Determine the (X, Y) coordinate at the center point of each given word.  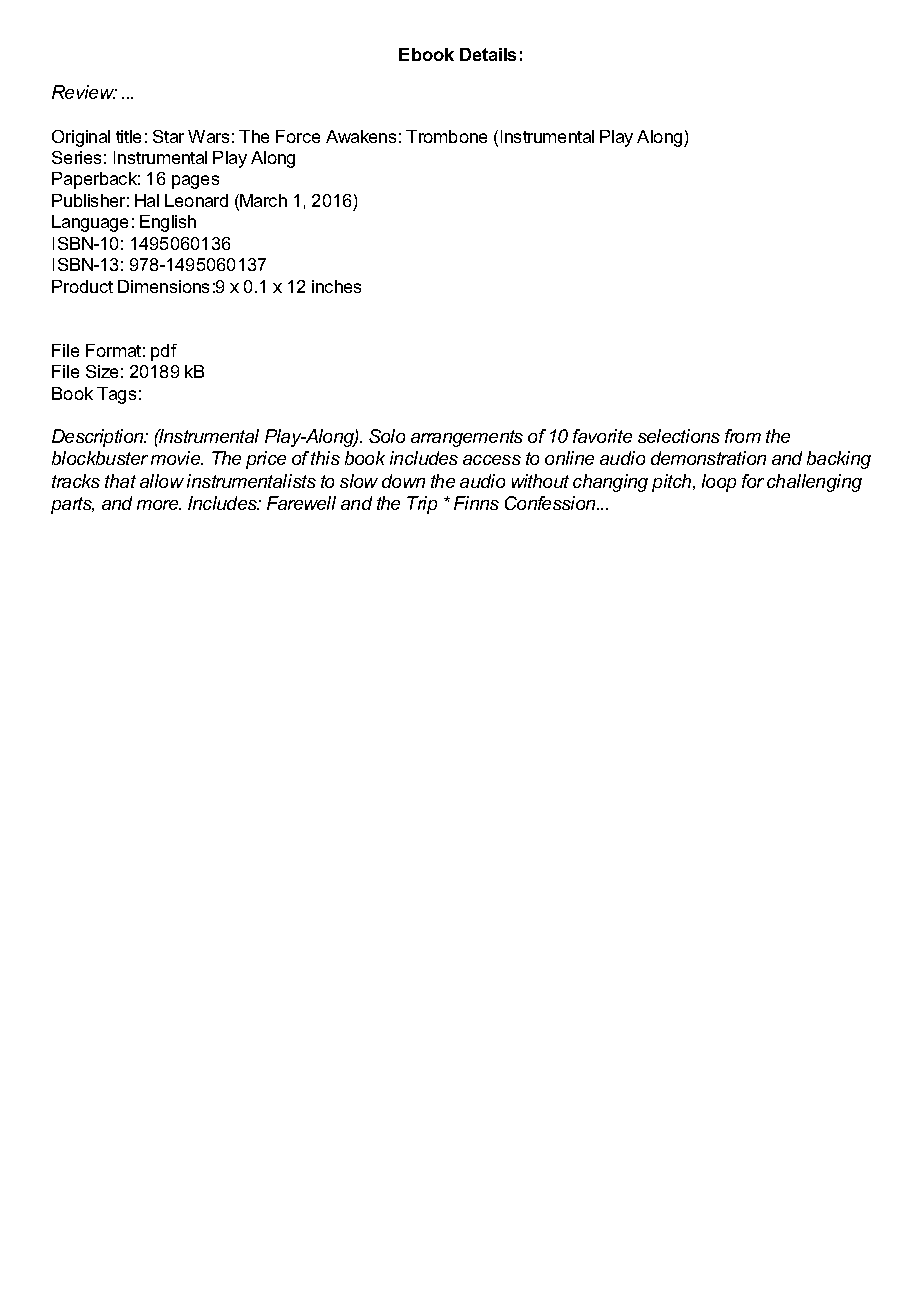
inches (336, 286)
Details (488, 54)
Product (82, 286)
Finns (476, 503)
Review (84, 92)
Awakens (361, 136)
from (743, 436)
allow (162, 481)
